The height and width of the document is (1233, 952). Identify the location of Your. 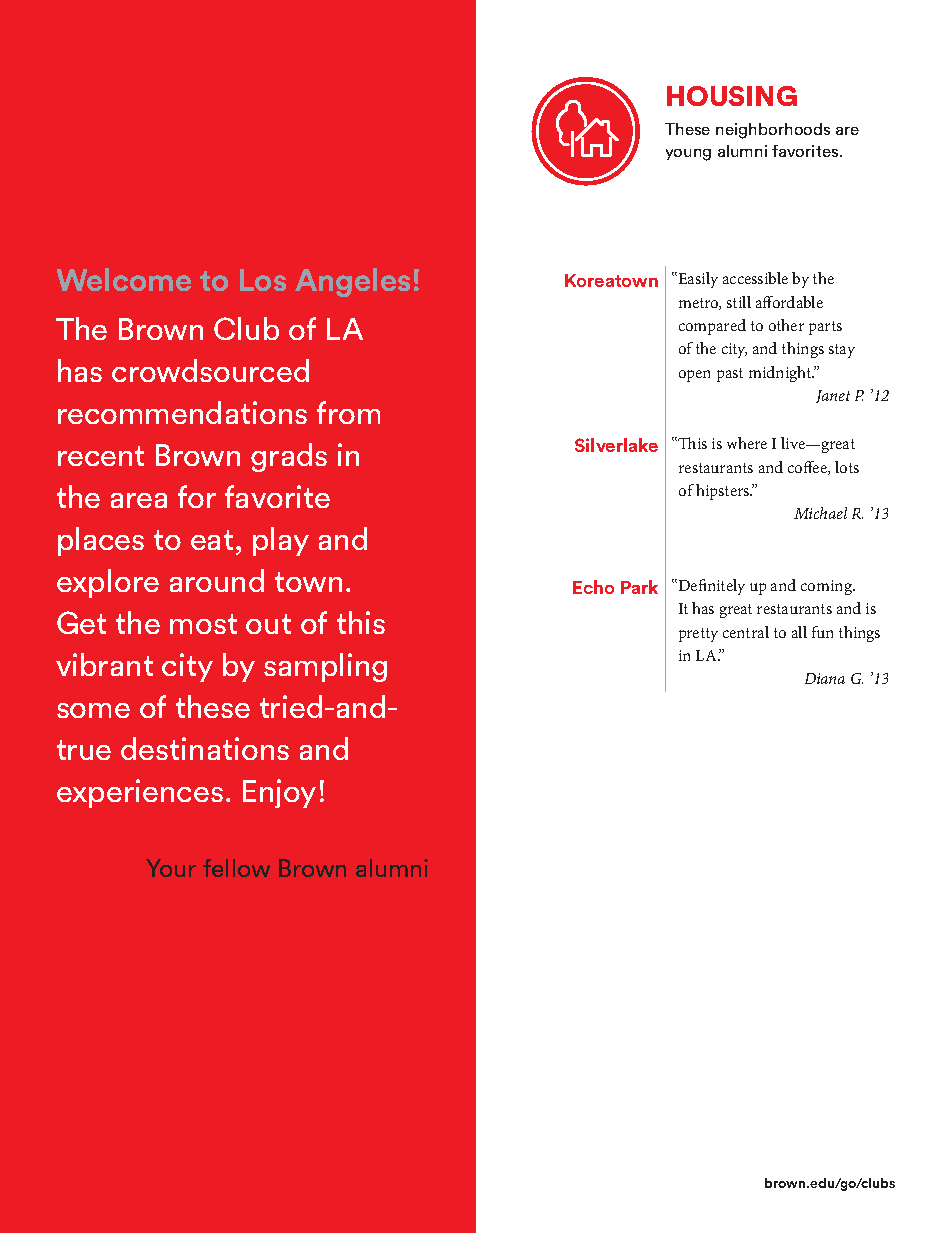
(171, 868).
